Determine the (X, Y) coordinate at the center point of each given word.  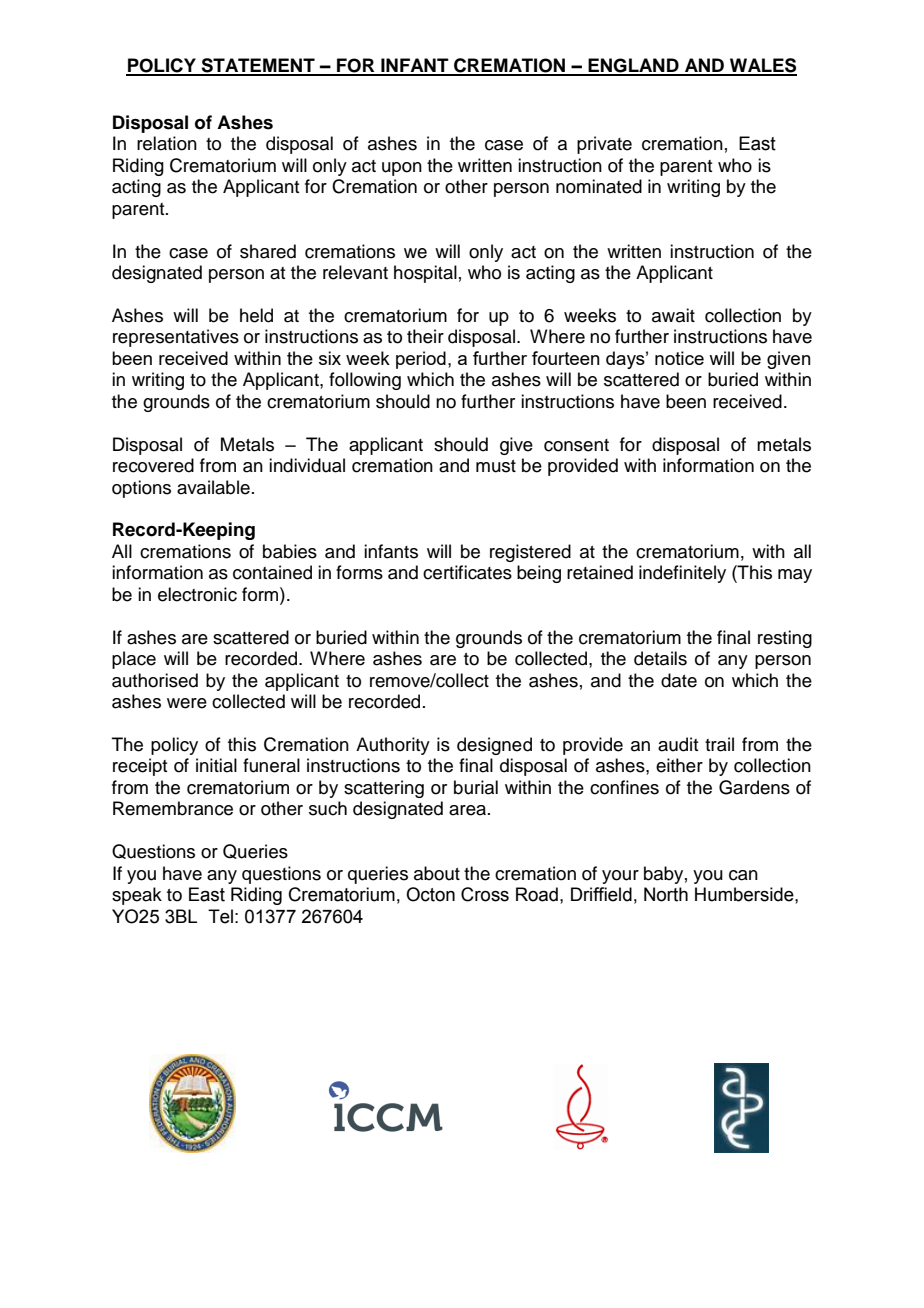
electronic (197, 594)
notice (679, 358)
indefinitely (682, 574)
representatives (176, 338)
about (437, 873)
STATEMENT (258, 66)
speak (137, 896)
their (425, 336)
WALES (762, 66)
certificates (467, 572)
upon (402, 169)
